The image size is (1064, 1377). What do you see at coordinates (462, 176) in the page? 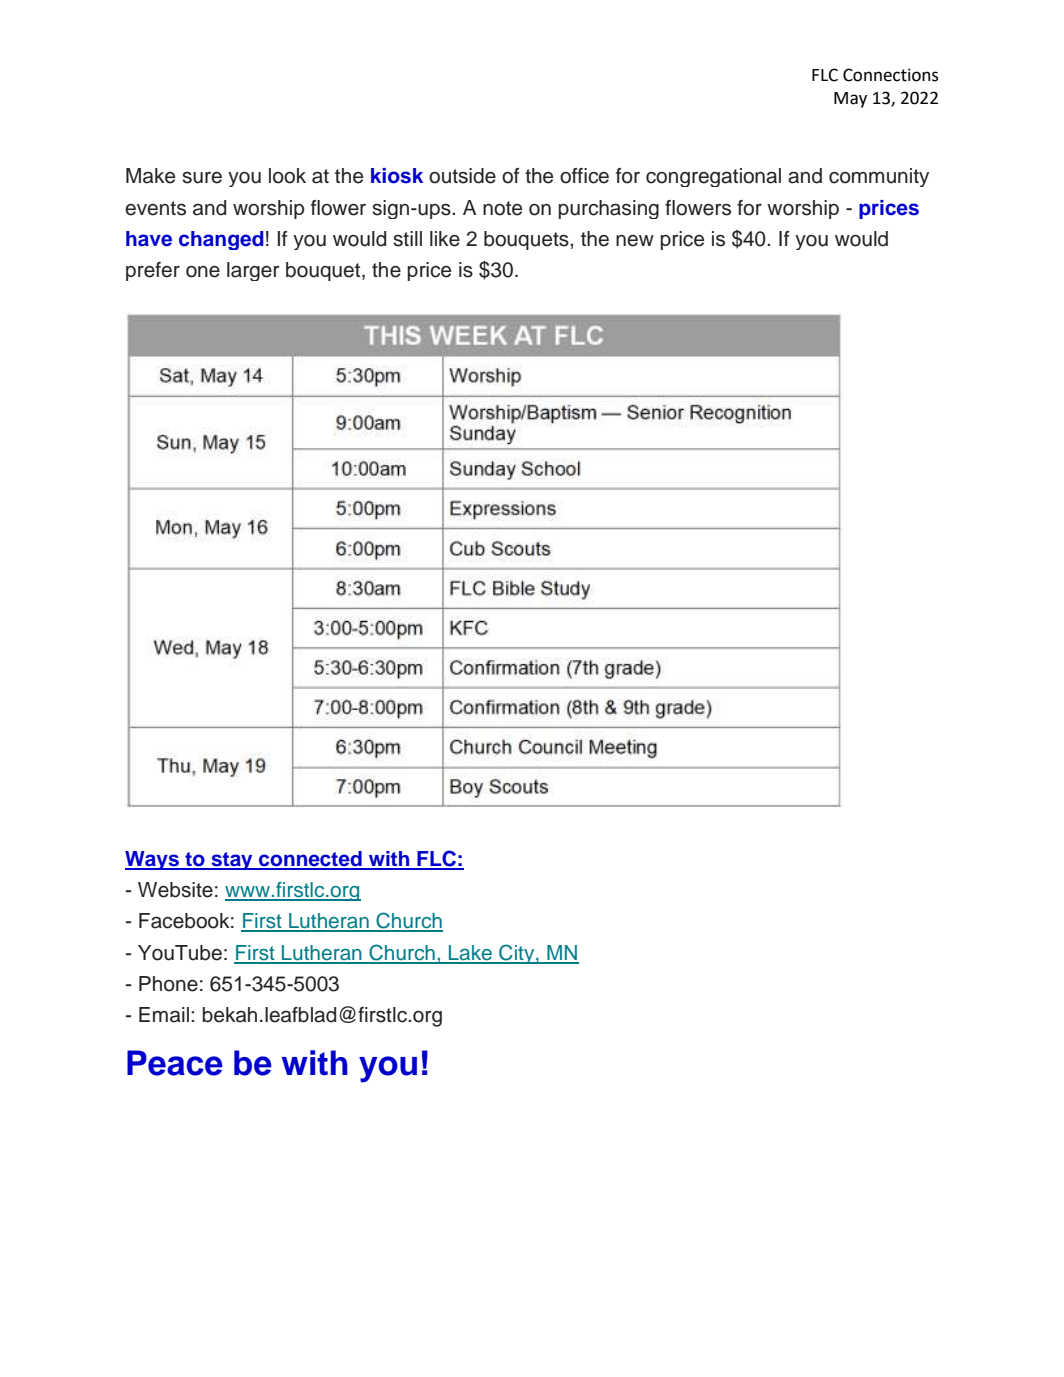
I see `outside` at bounding box center [462, 176].
